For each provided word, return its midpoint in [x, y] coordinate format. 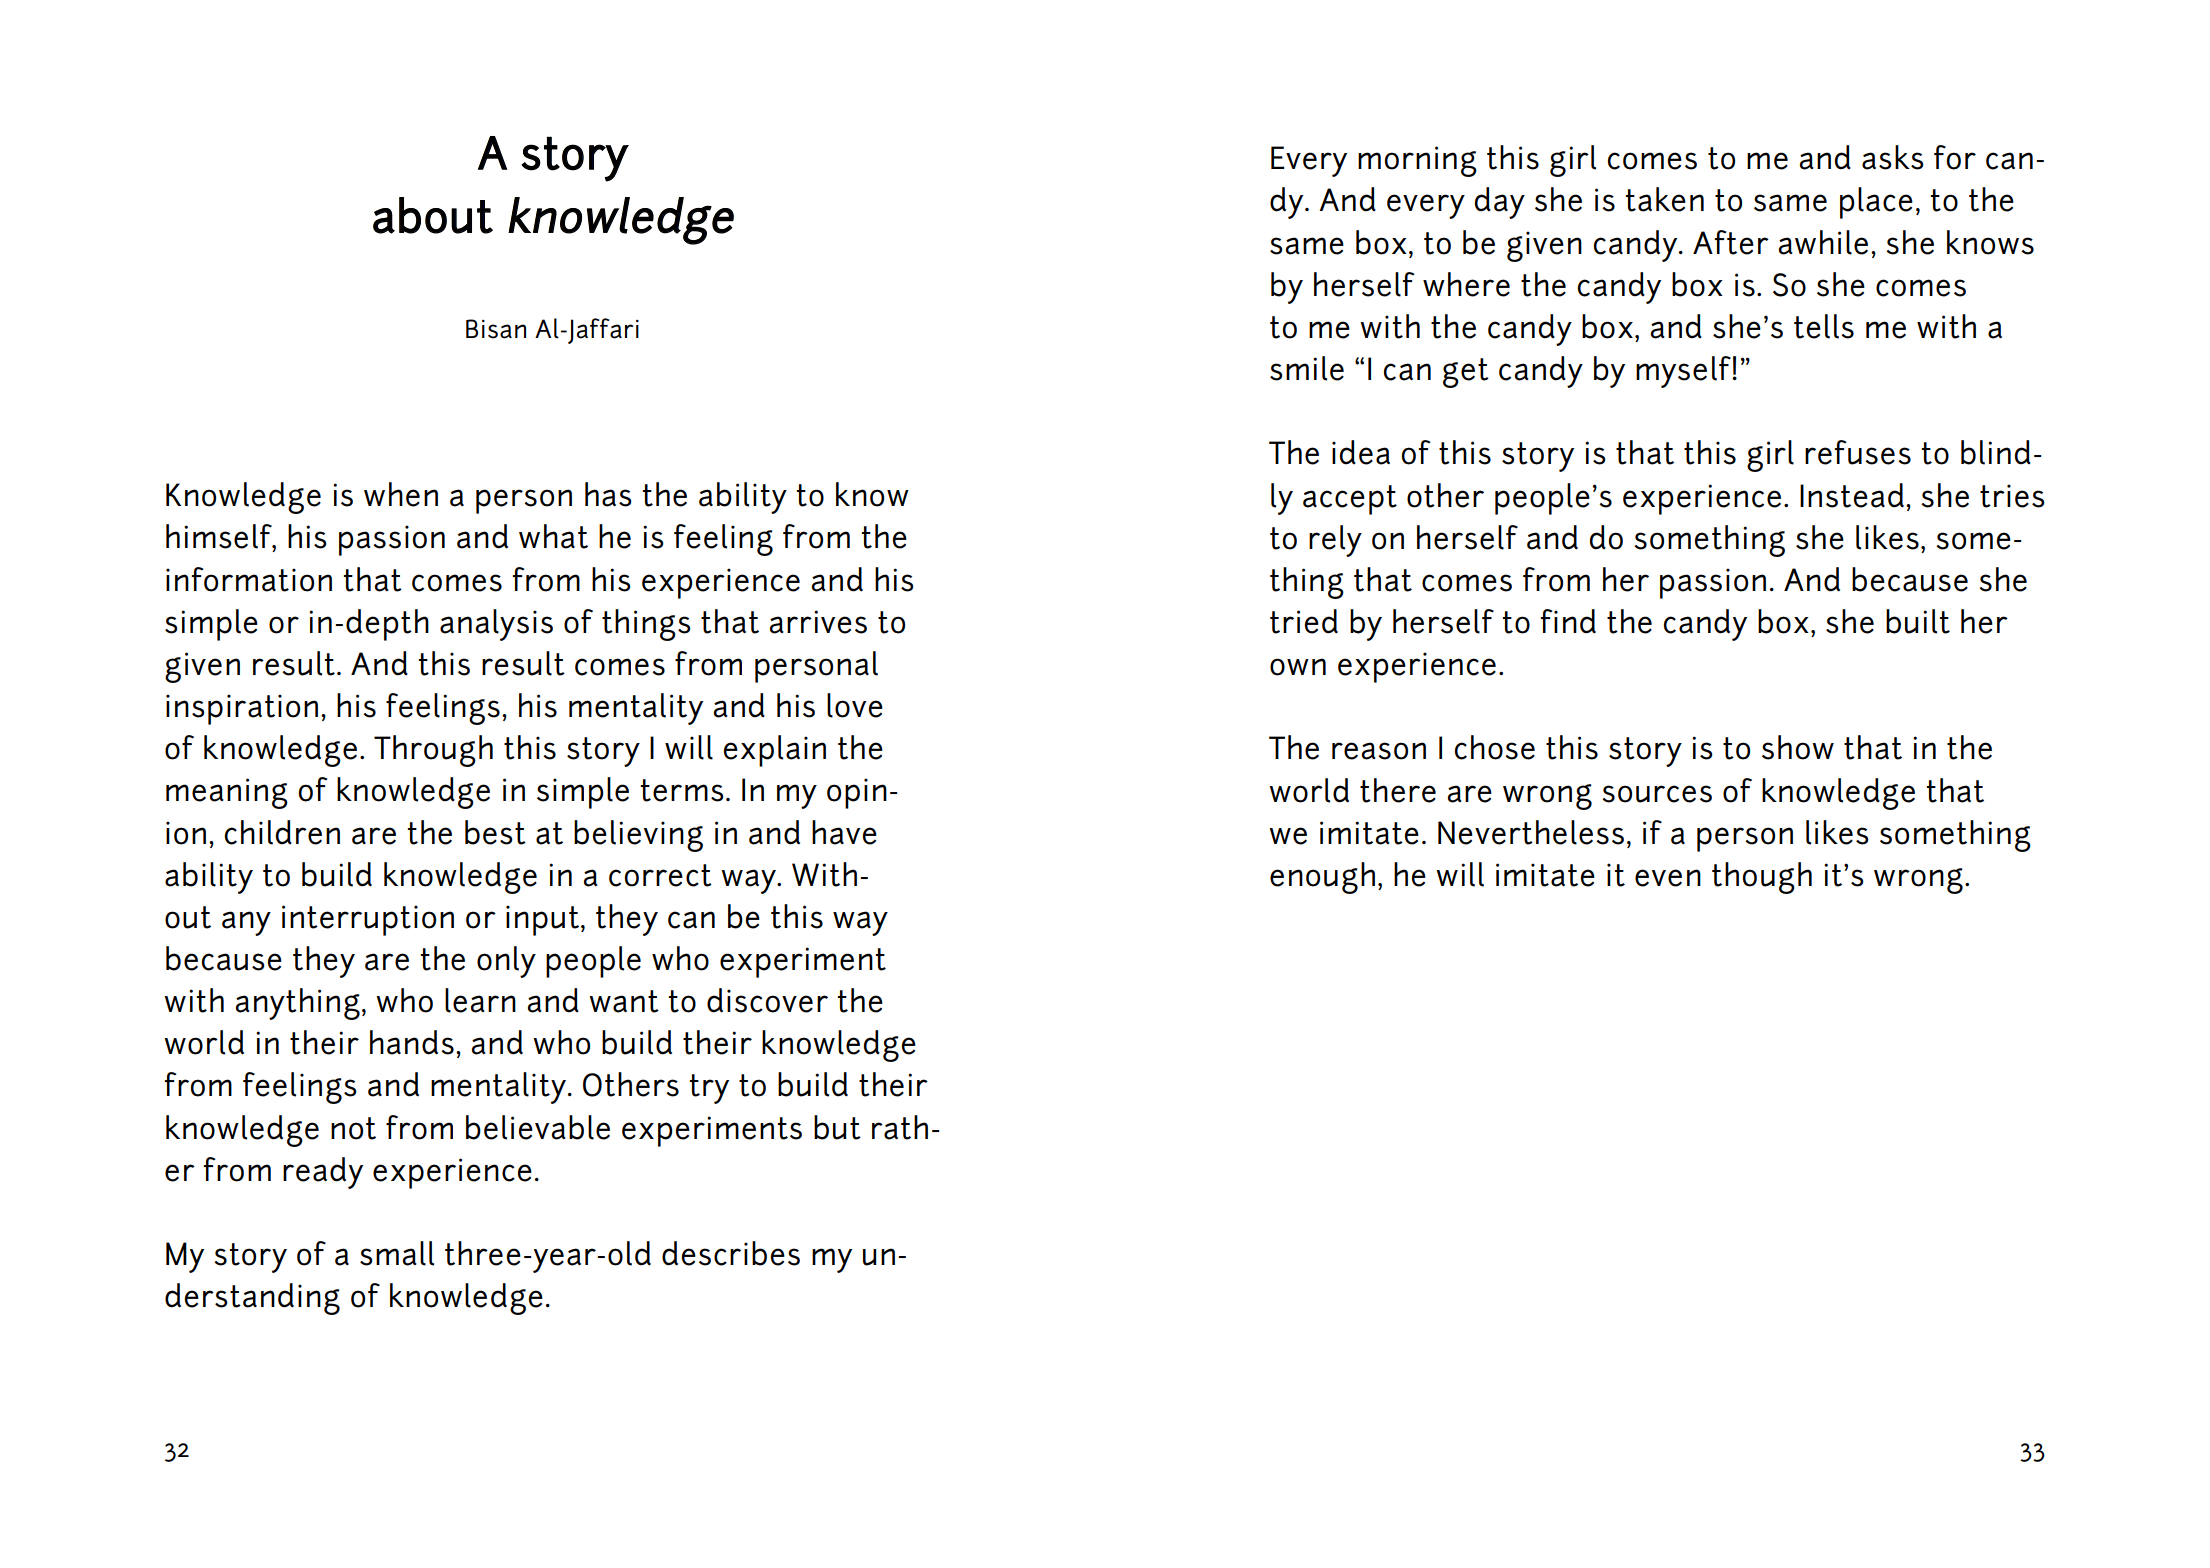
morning [1417, 161]
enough [1322, 878]
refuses [1858, 452]
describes [731, 1253]
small [397, 1253]
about [433, 215]
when [401, 494]
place [1876, 203]
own [1298, 667]
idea [1361, 452]
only [506, 962]
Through [433, 751]
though [1762, 878]
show [1798, 747]
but [837, 1127]
